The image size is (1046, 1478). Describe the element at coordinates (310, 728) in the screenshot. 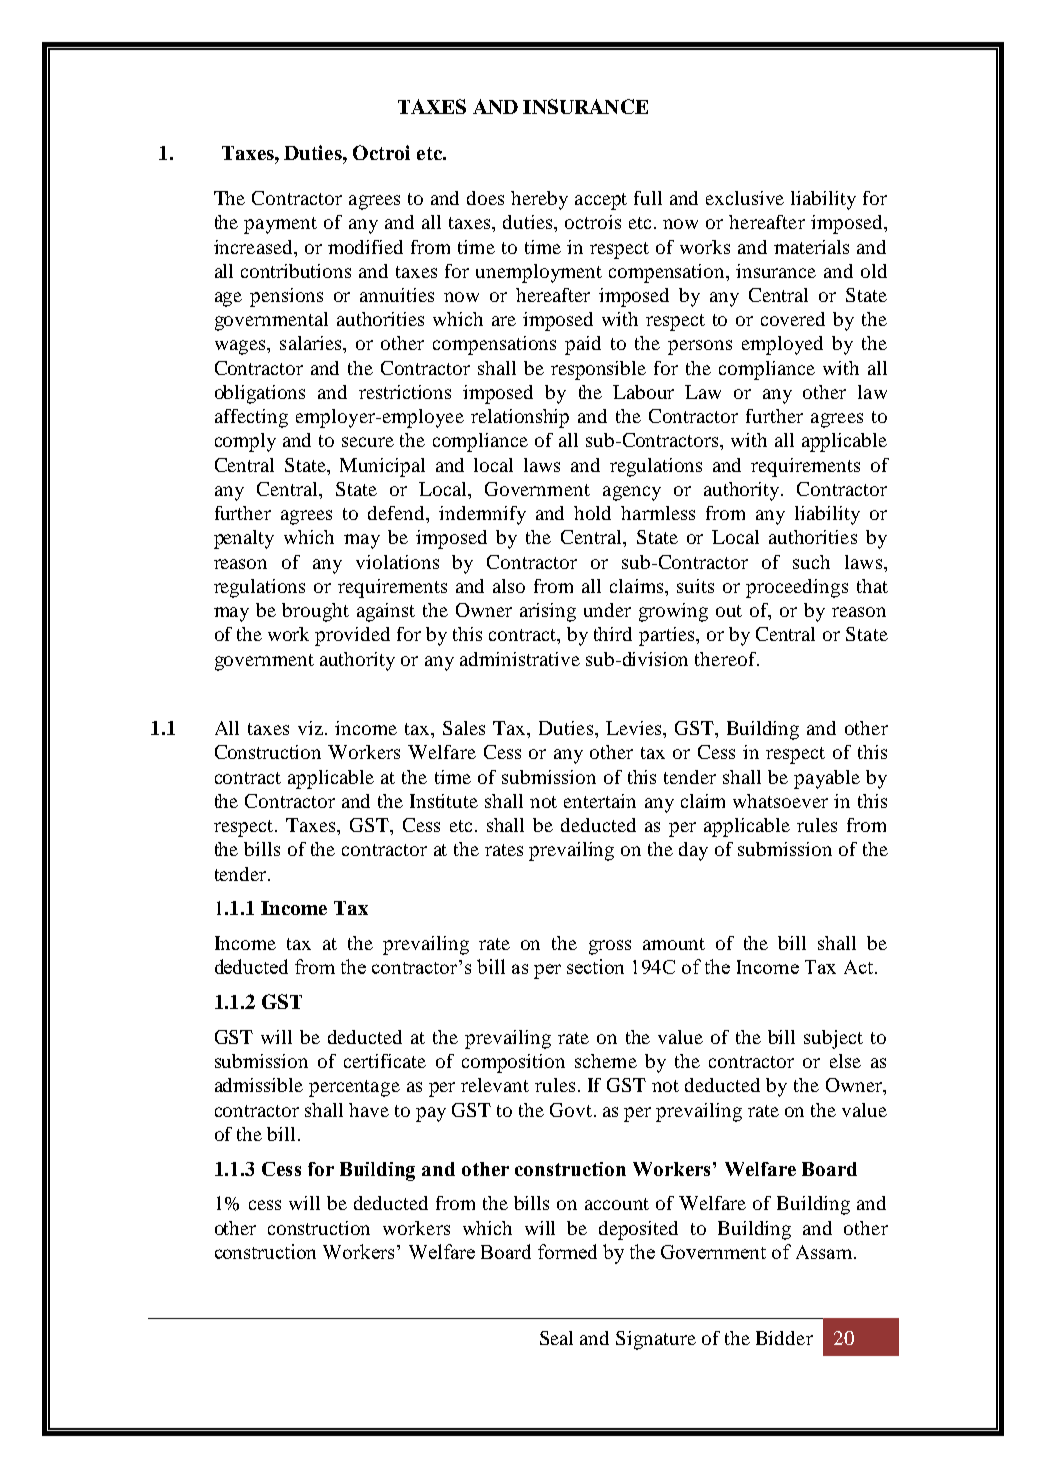

I see `viz` at that location.
